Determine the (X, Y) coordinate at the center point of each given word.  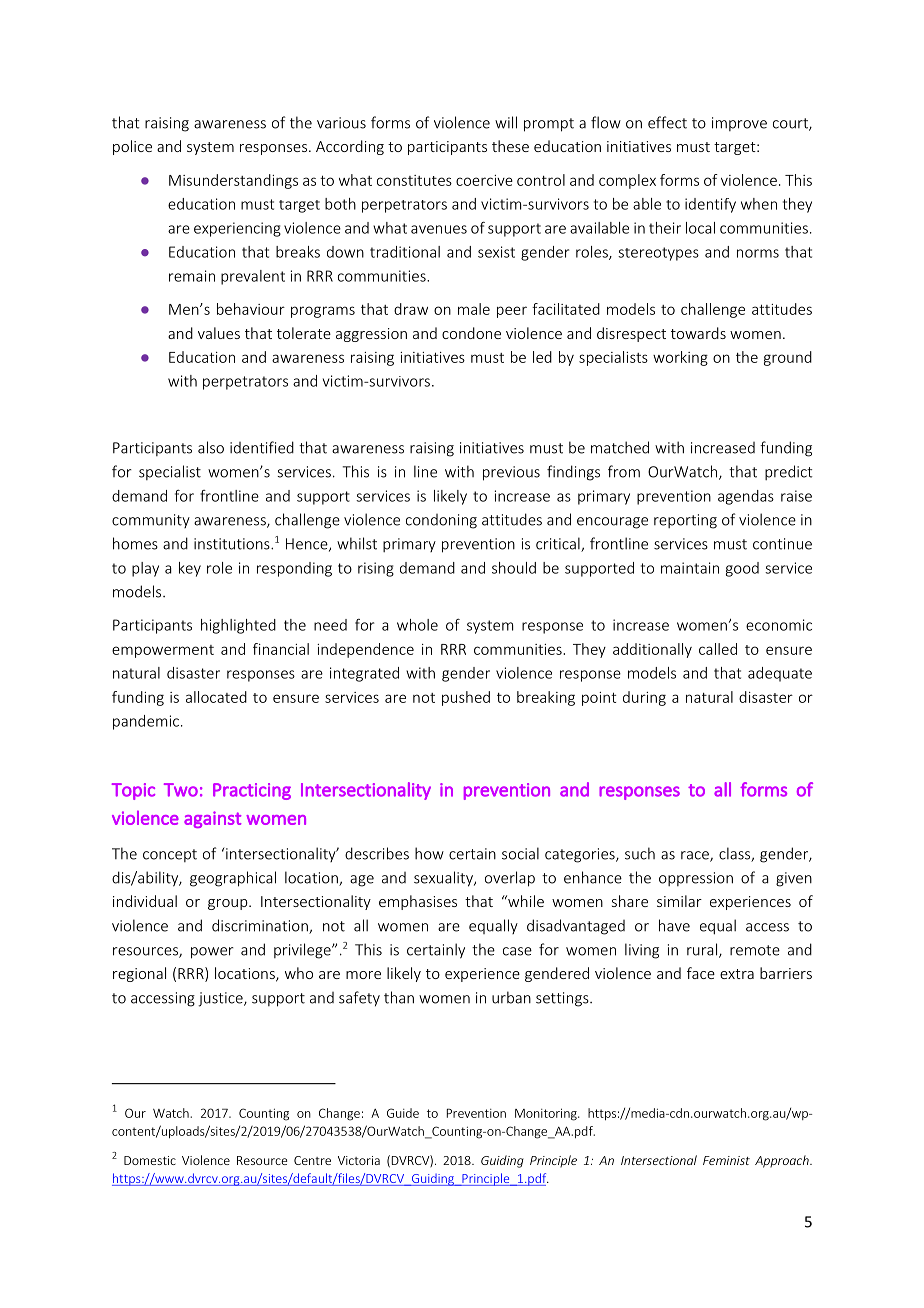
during (644, 698)
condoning (441, 521)
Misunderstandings (233, 181)
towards (698, 333)
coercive (484, 180)
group (229, 904)
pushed (466, 698)
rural (703, 950)
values (219, 333)
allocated (216, 697)
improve (739, 124)
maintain (690, 568)
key (190, 569)
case (517, 951)
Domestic (150, 1160)
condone (471, 333)
